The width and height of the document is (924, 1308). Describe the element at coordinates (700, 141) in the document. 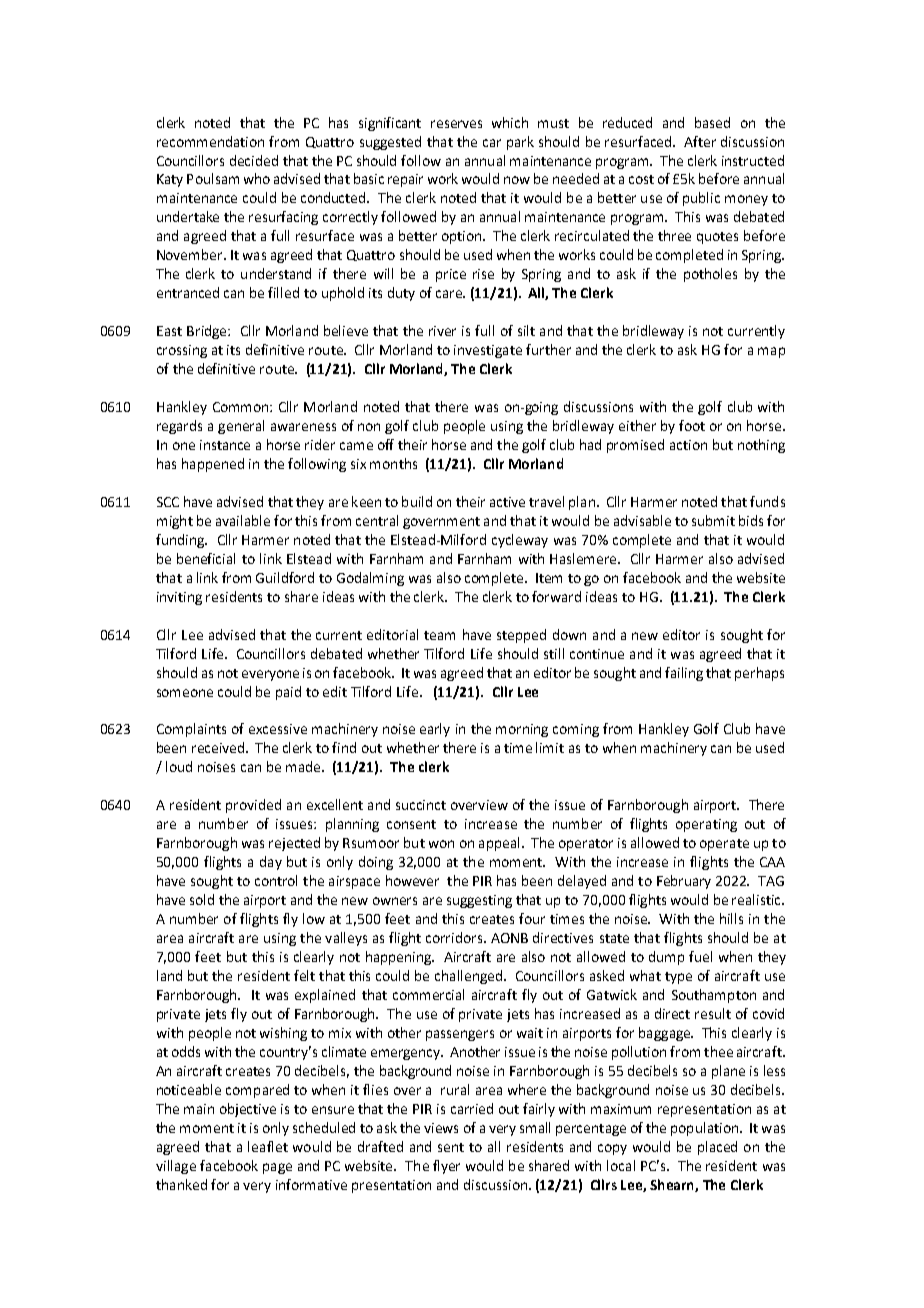

I see `After` at that location.
